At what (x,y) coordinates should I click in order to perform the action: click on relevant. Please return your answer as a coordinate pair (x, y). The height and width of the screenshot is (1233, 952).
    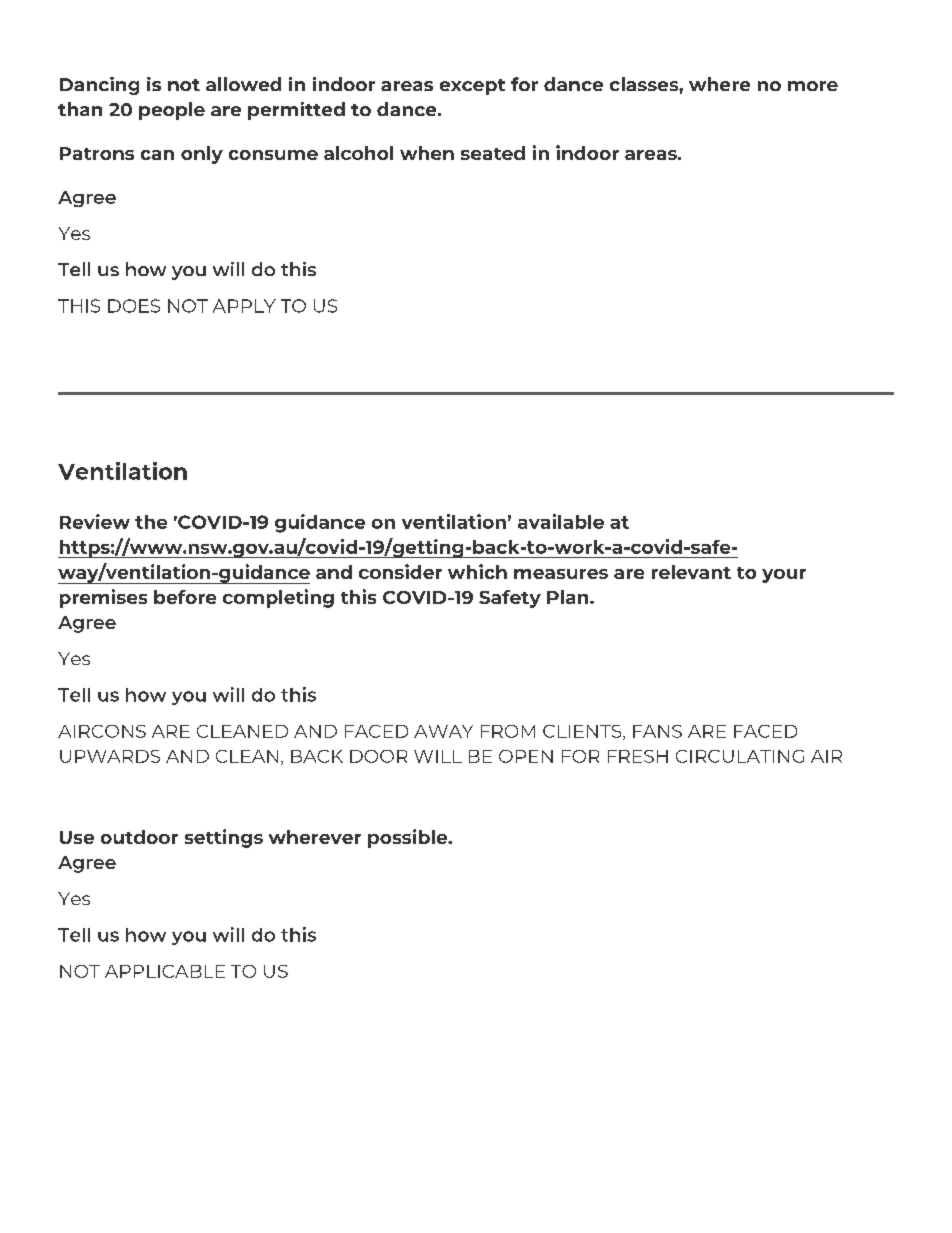
    Looking at the image, I should click on (691, 572).
